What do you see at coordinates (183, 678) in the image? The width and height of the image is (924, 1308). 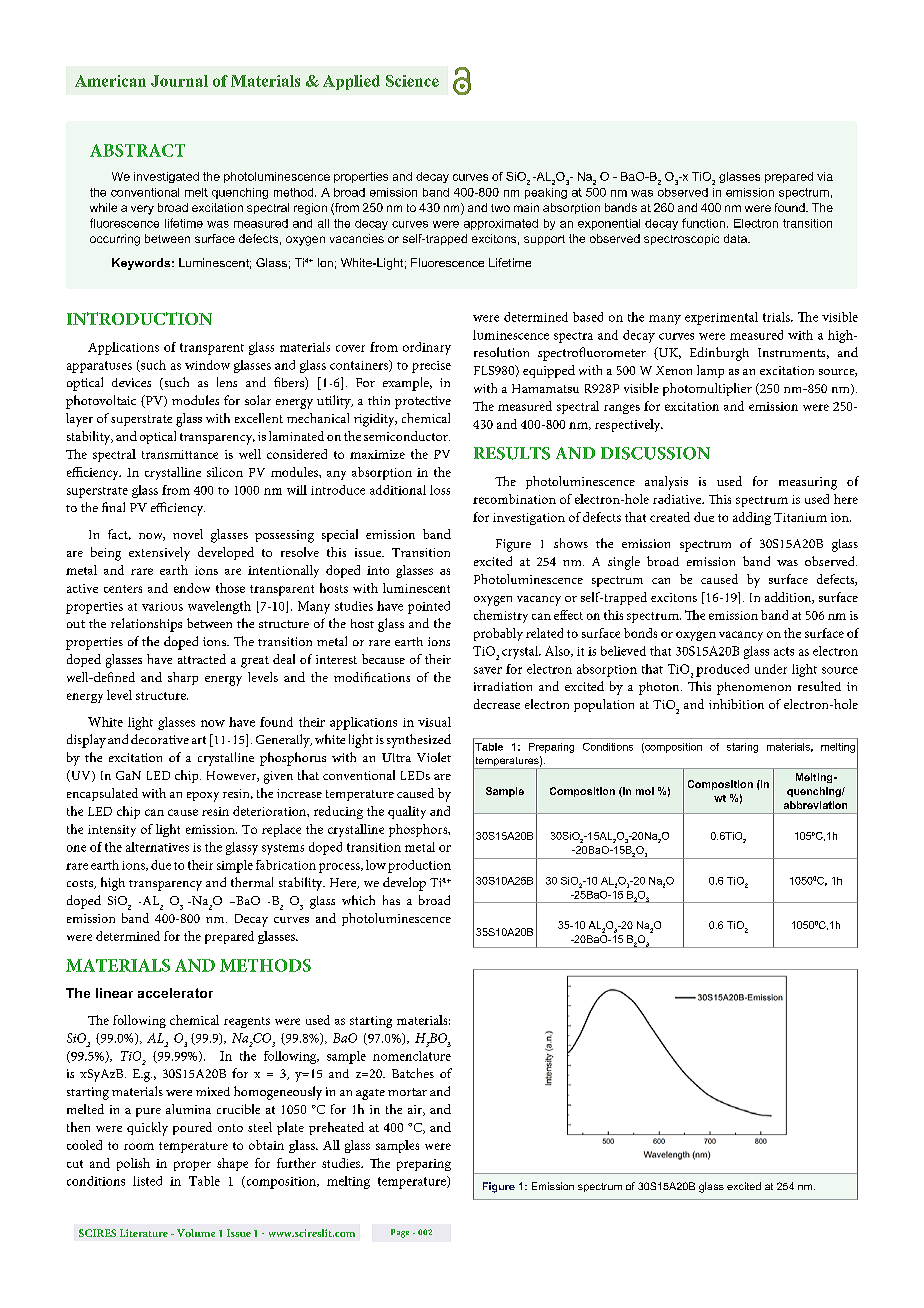 I see `sharp` at bounding box center [183, 678].
